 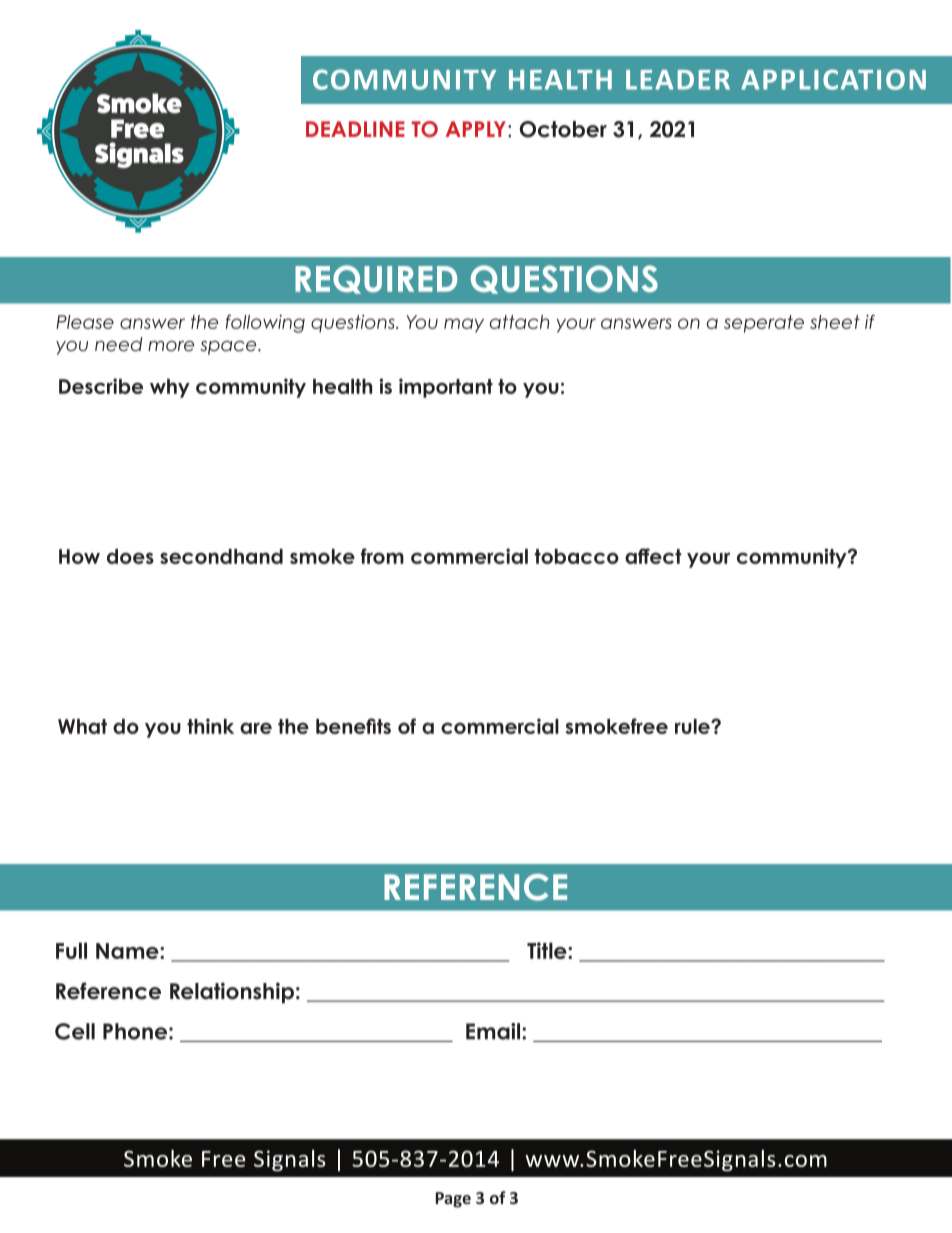 I want to click on LEADER, so click(x=678, y=80).
